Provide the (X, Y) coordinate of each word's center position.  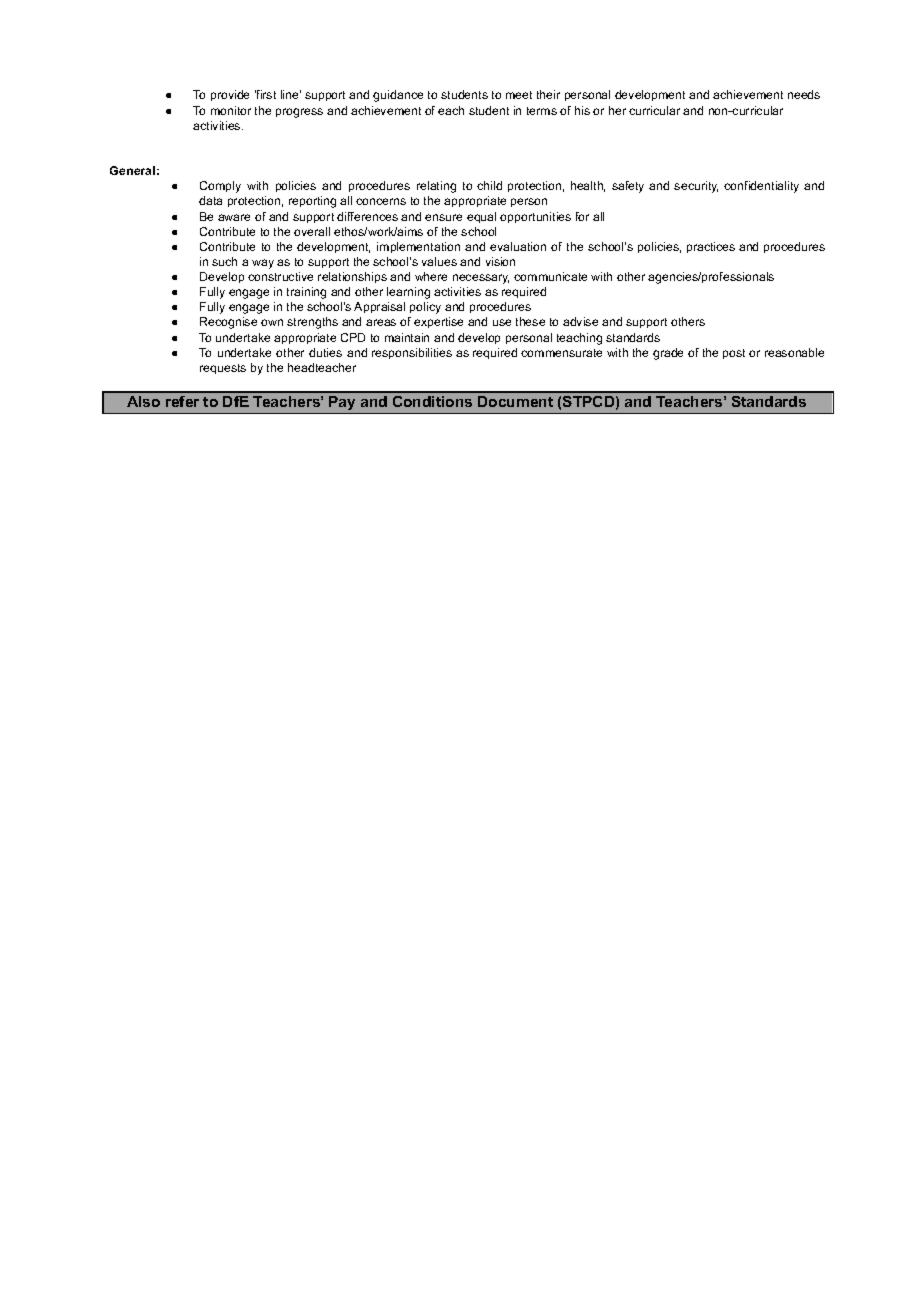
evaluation (518, 246)
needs (804, 94)
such (224, 261)
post (734, 354)
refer (182, 401)
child (489, 185)
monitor (231, 110)
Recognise (228, 323)
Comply (220, 187)
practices (711, 247)
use (502, 322)
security (696, 187)
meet (519, 95)
